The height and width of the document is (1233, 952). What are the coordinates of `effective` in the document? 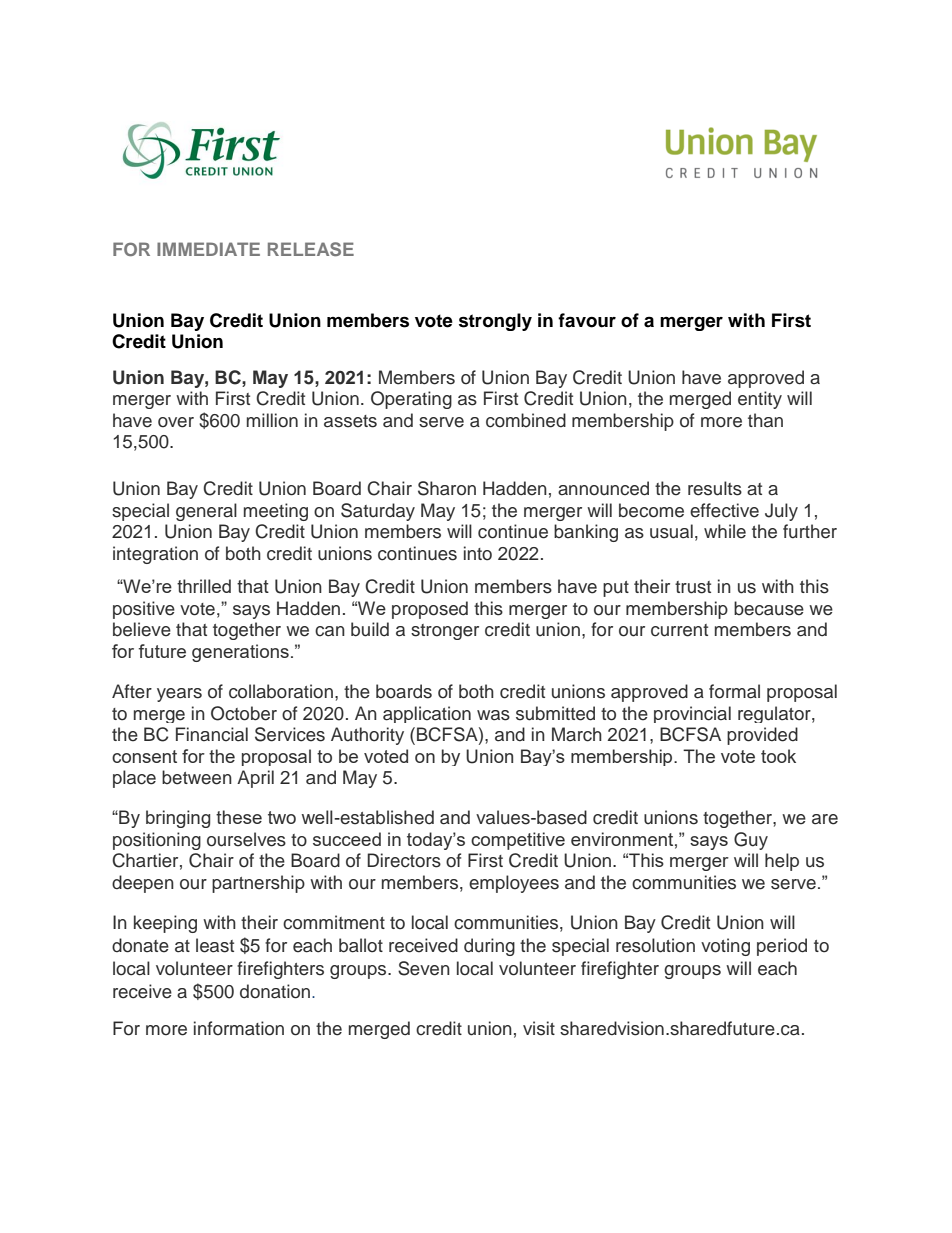 It's located at (724, 510).
